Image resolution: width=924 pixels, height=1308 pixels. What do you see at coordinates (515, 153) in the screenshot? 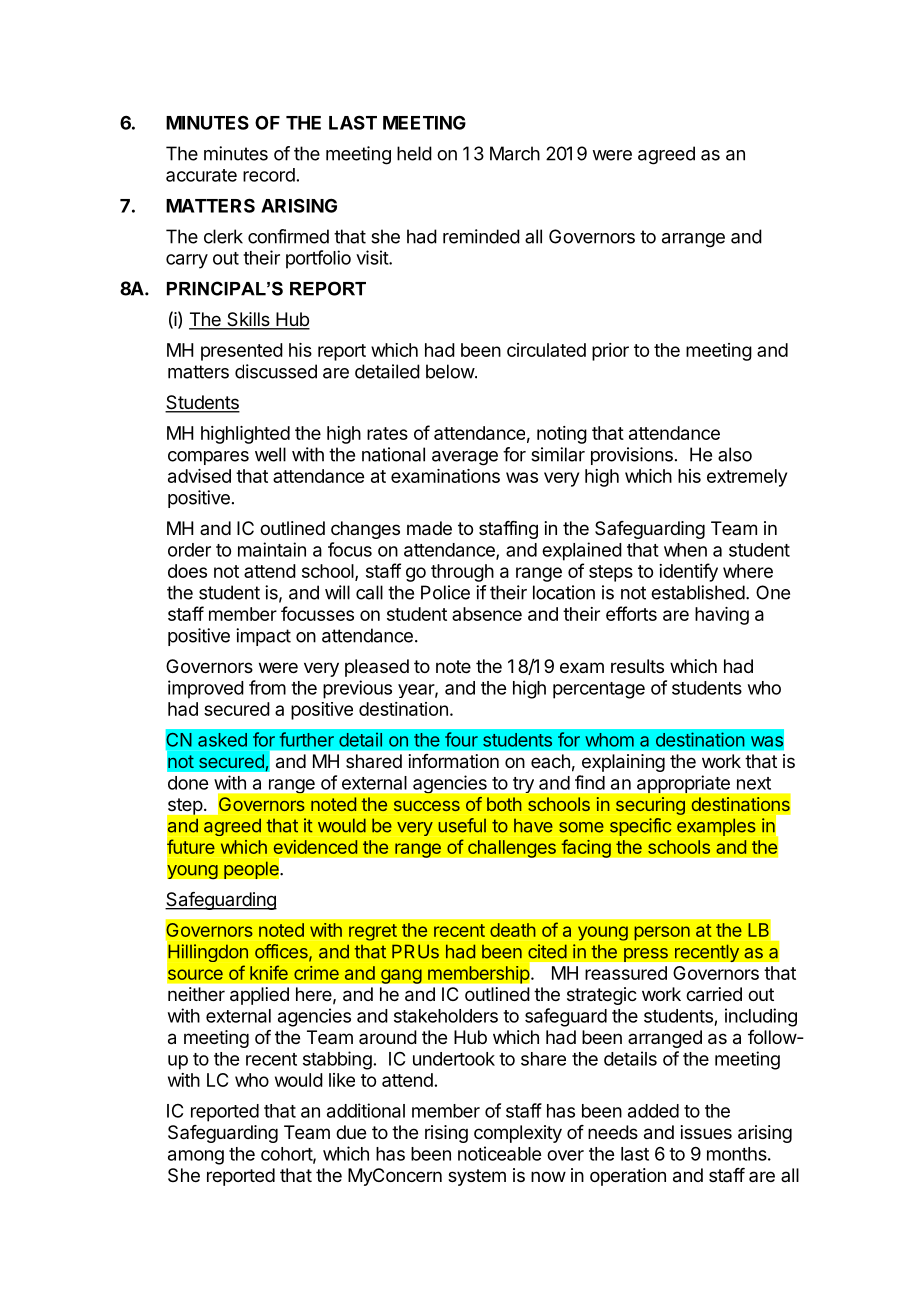
I see `March` at bounding box center [515, 153].
